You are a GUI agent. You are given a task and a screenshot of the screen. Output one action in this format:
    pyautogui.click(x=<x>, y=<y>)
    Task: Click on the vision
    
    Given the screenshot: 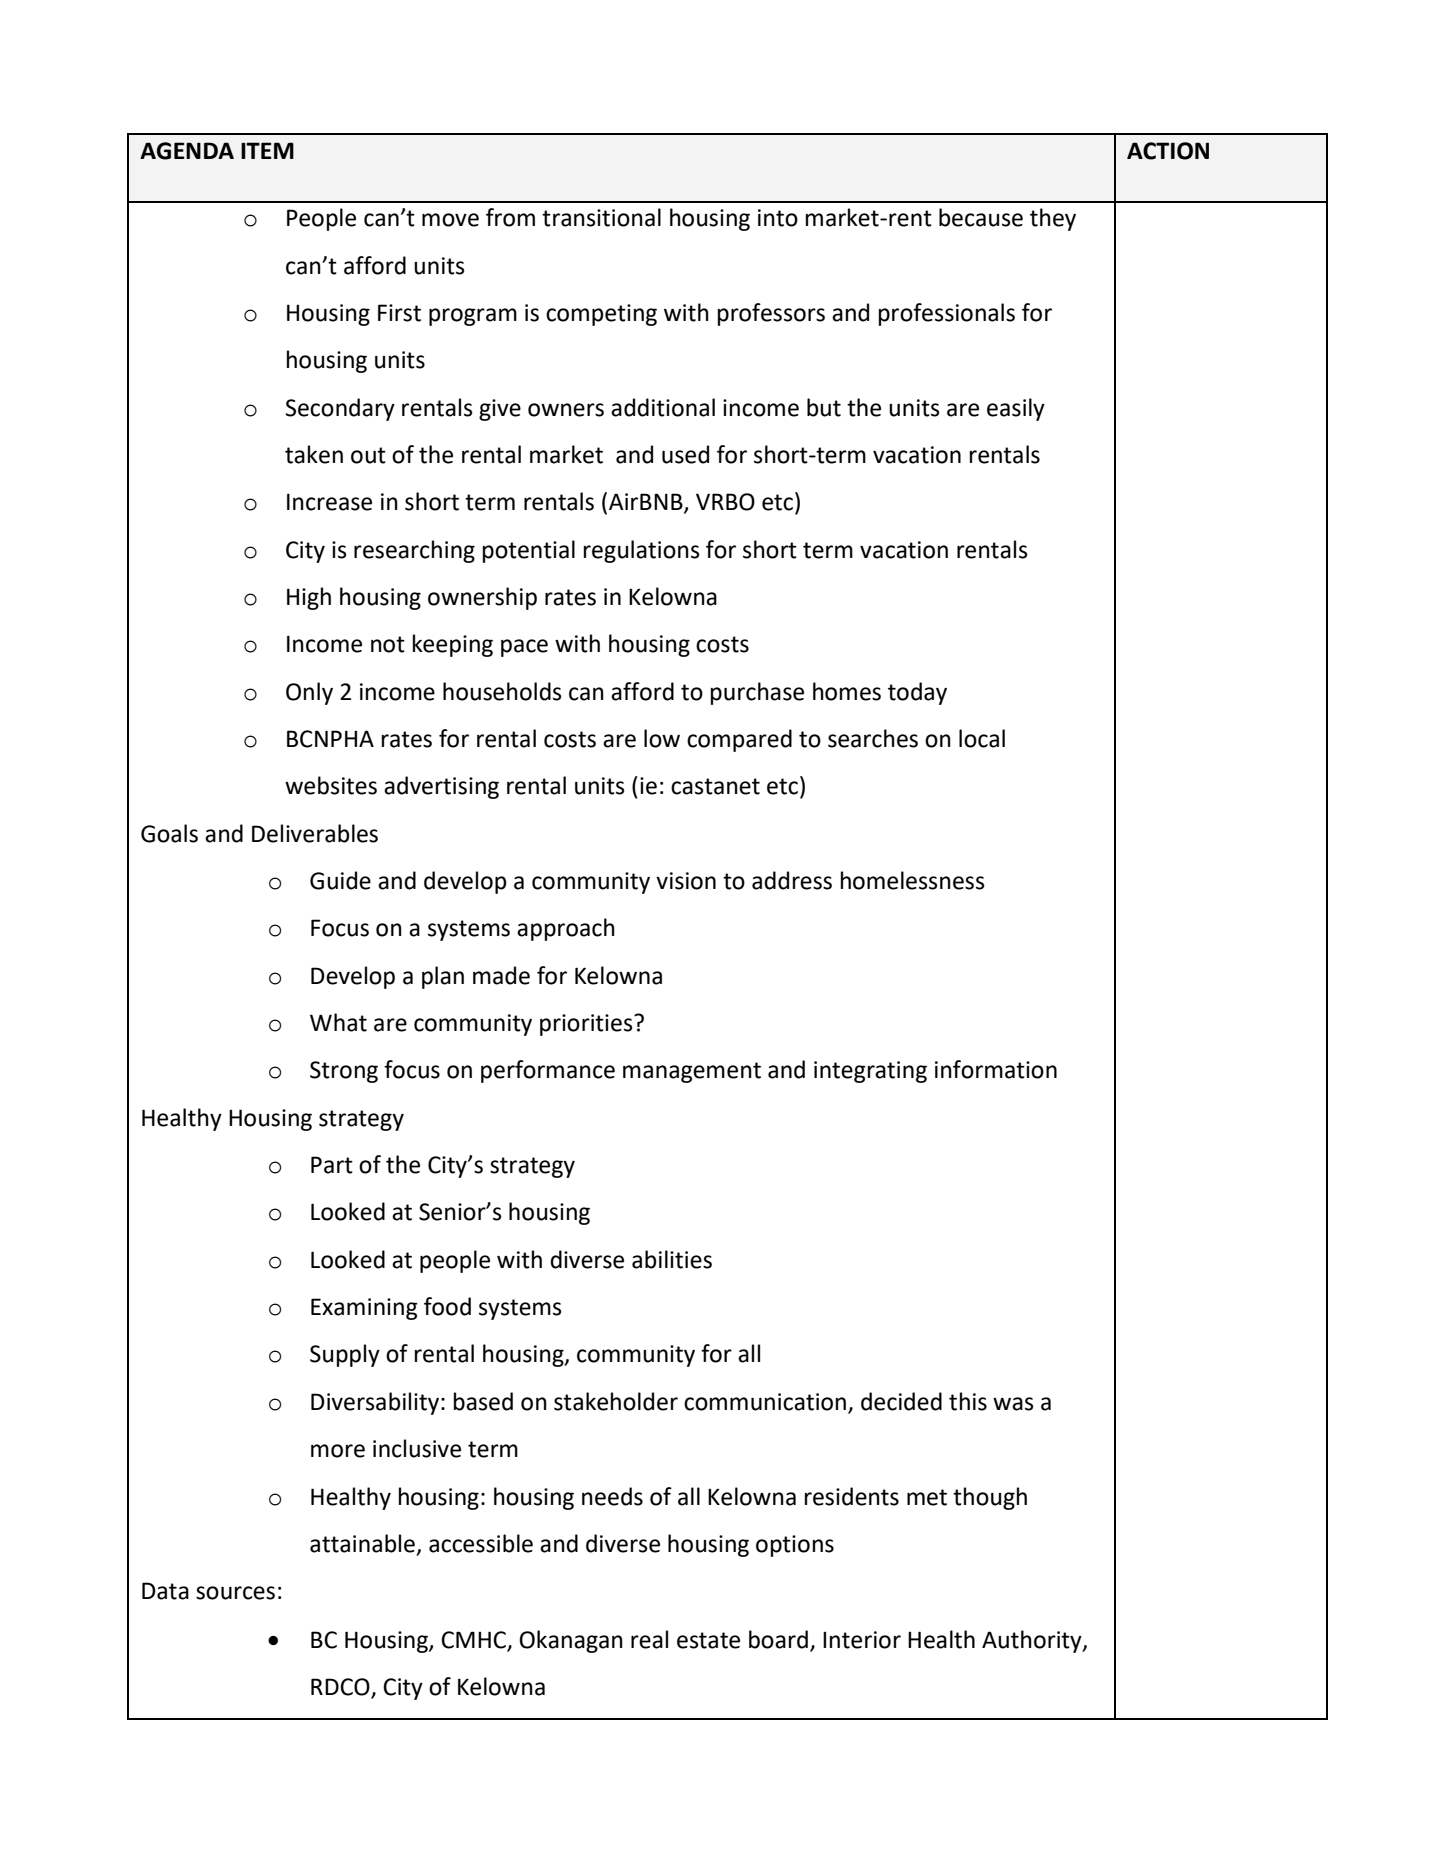 What is the action you would take?
    pyautogui.click(x=686, y=881)
